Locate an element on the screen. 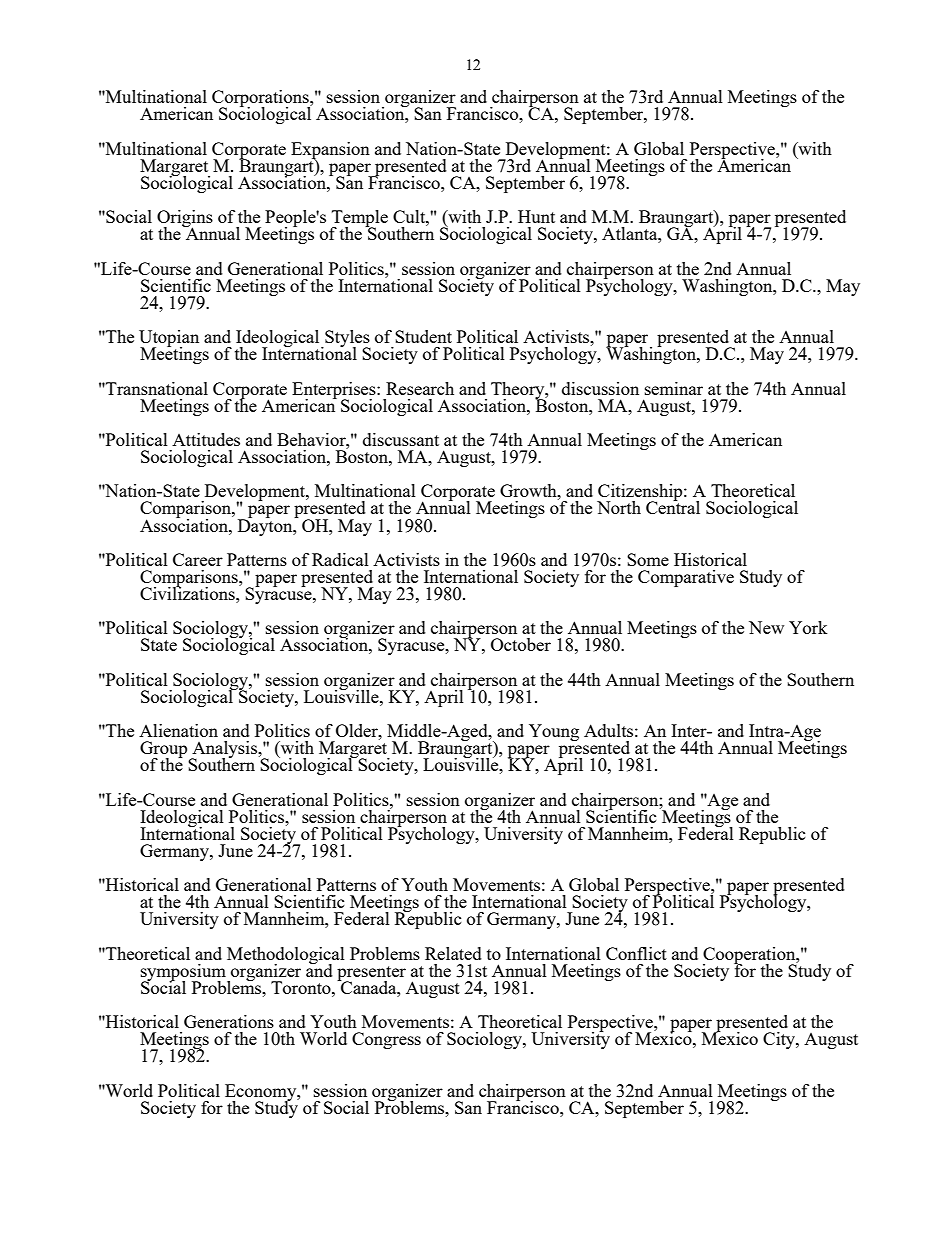  Hunt is located at coordinates (536, 216).
